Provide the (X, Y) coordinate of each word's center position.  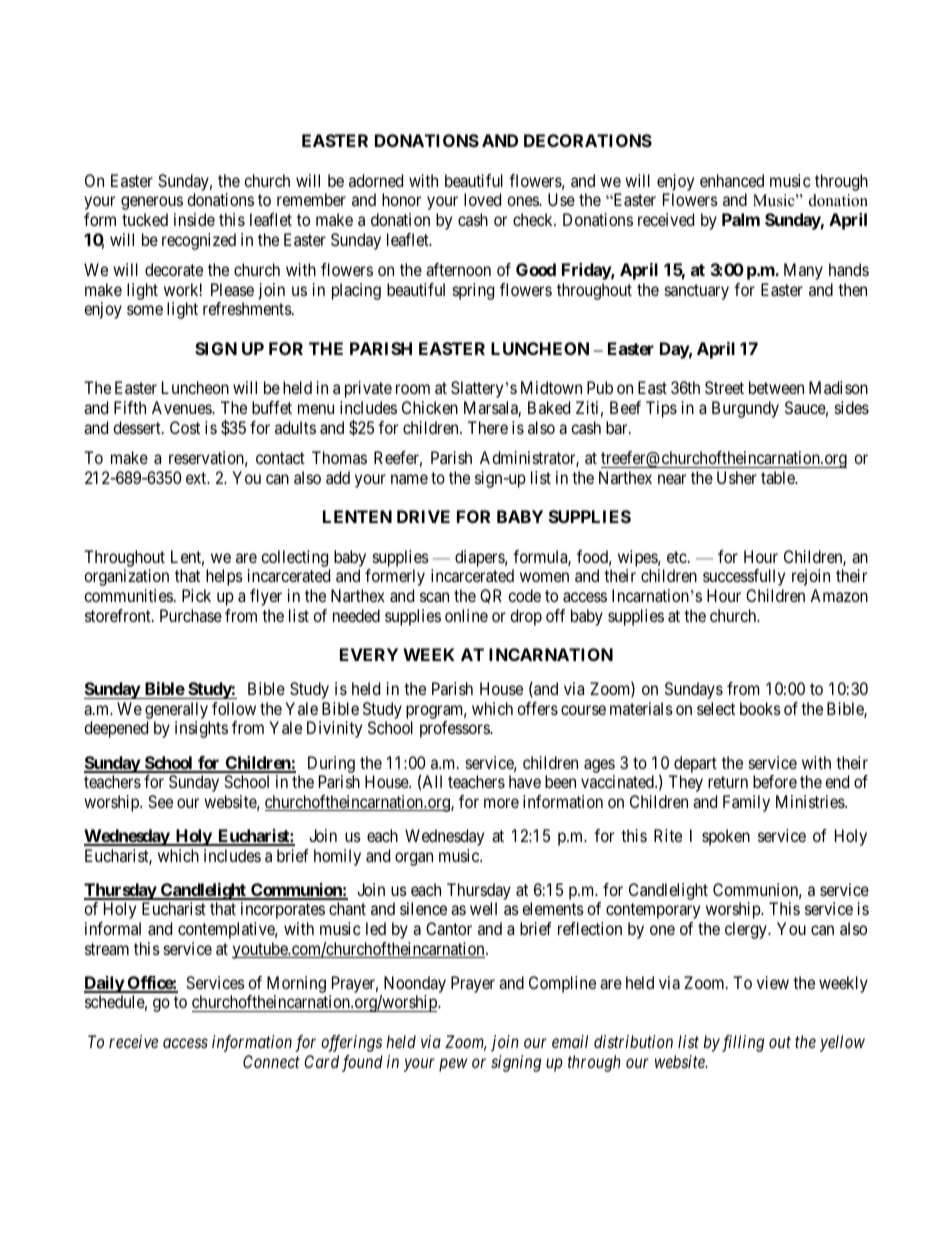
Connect (271, 1061)
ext (197, 478)
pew (453, 1065)
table (779, 477)
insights (201, 729)
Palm (741, 219)
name (409, 479)
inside (194, 219)
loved (482, 199)
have (525, 781)
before (775, 781)
